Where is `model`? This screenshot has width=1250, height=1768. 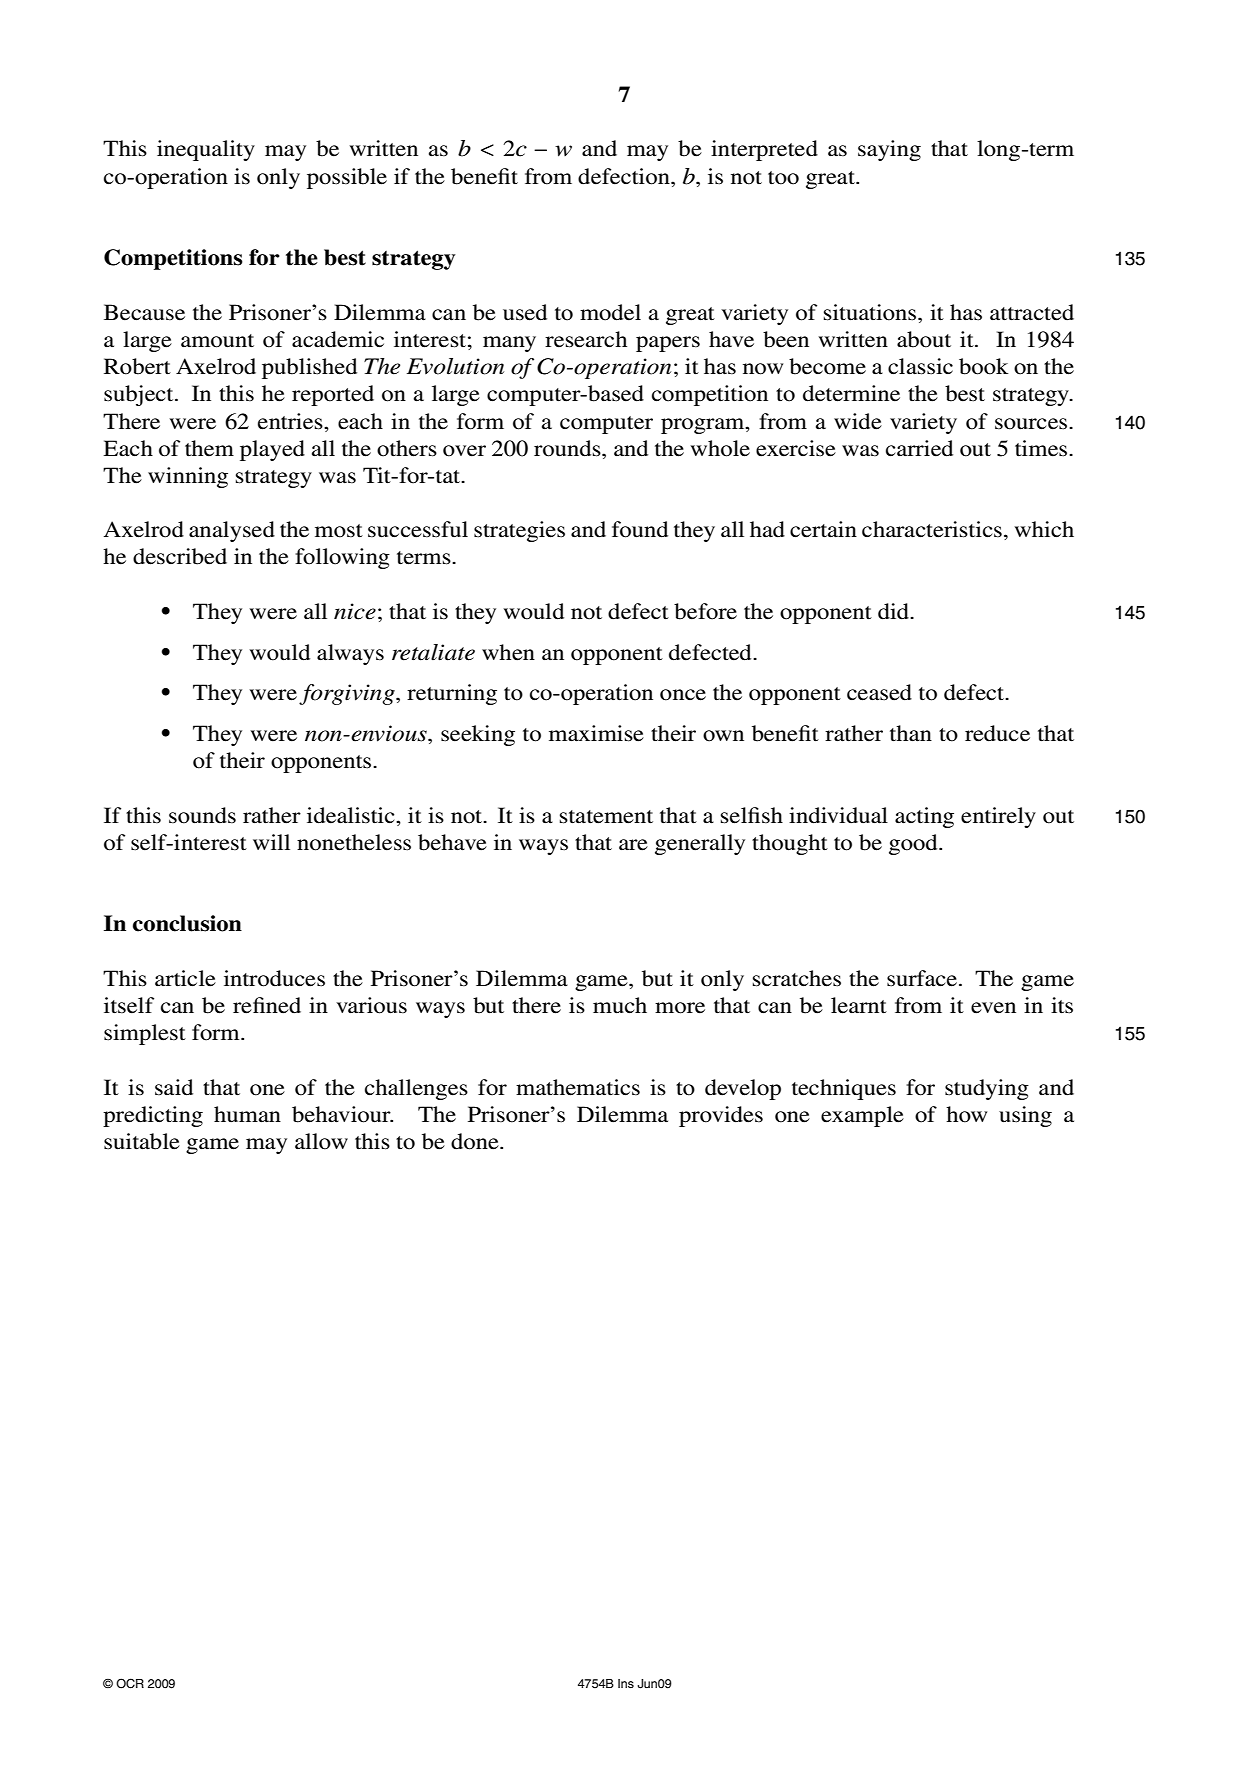 model is located at coordinates (610, 312).
